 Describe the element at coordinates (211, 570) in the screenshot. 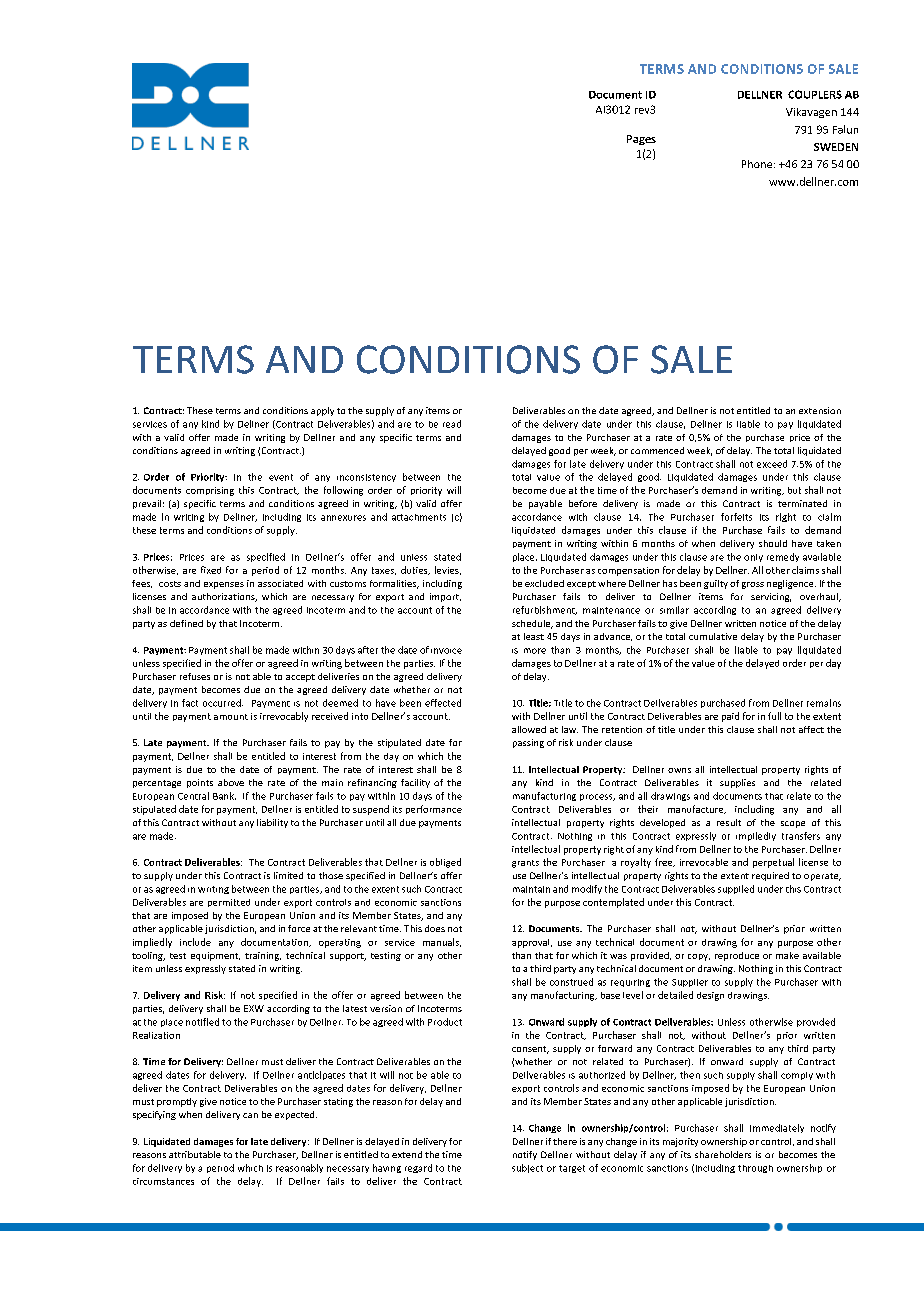

I see `fixed` at that location.
